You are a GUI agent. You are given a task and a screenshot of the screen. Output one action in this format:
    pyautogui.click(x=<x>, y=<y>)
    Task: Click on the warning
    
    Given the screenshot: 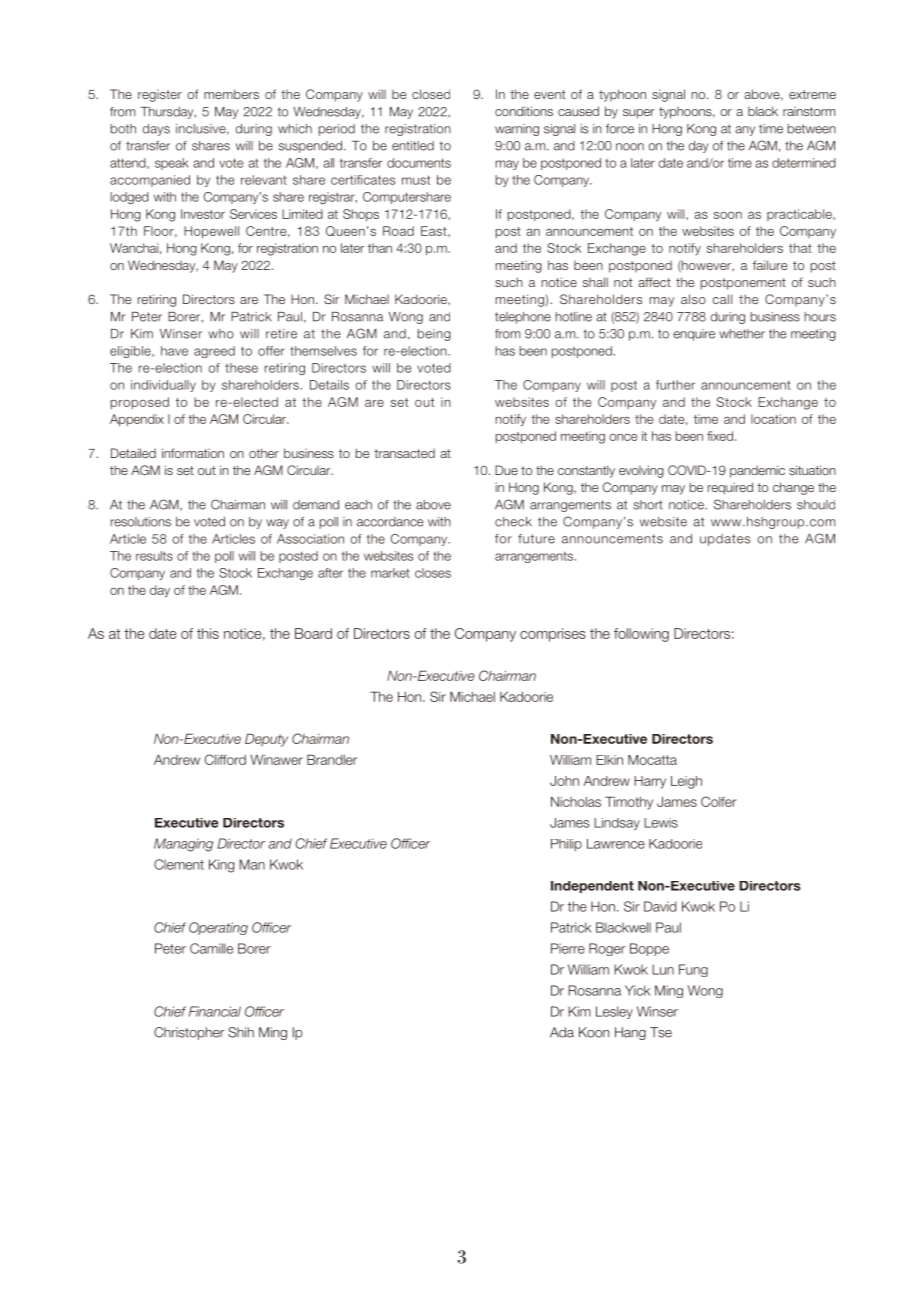 What is the action you would take?
    pyautogui.click(x=517, y=130)
